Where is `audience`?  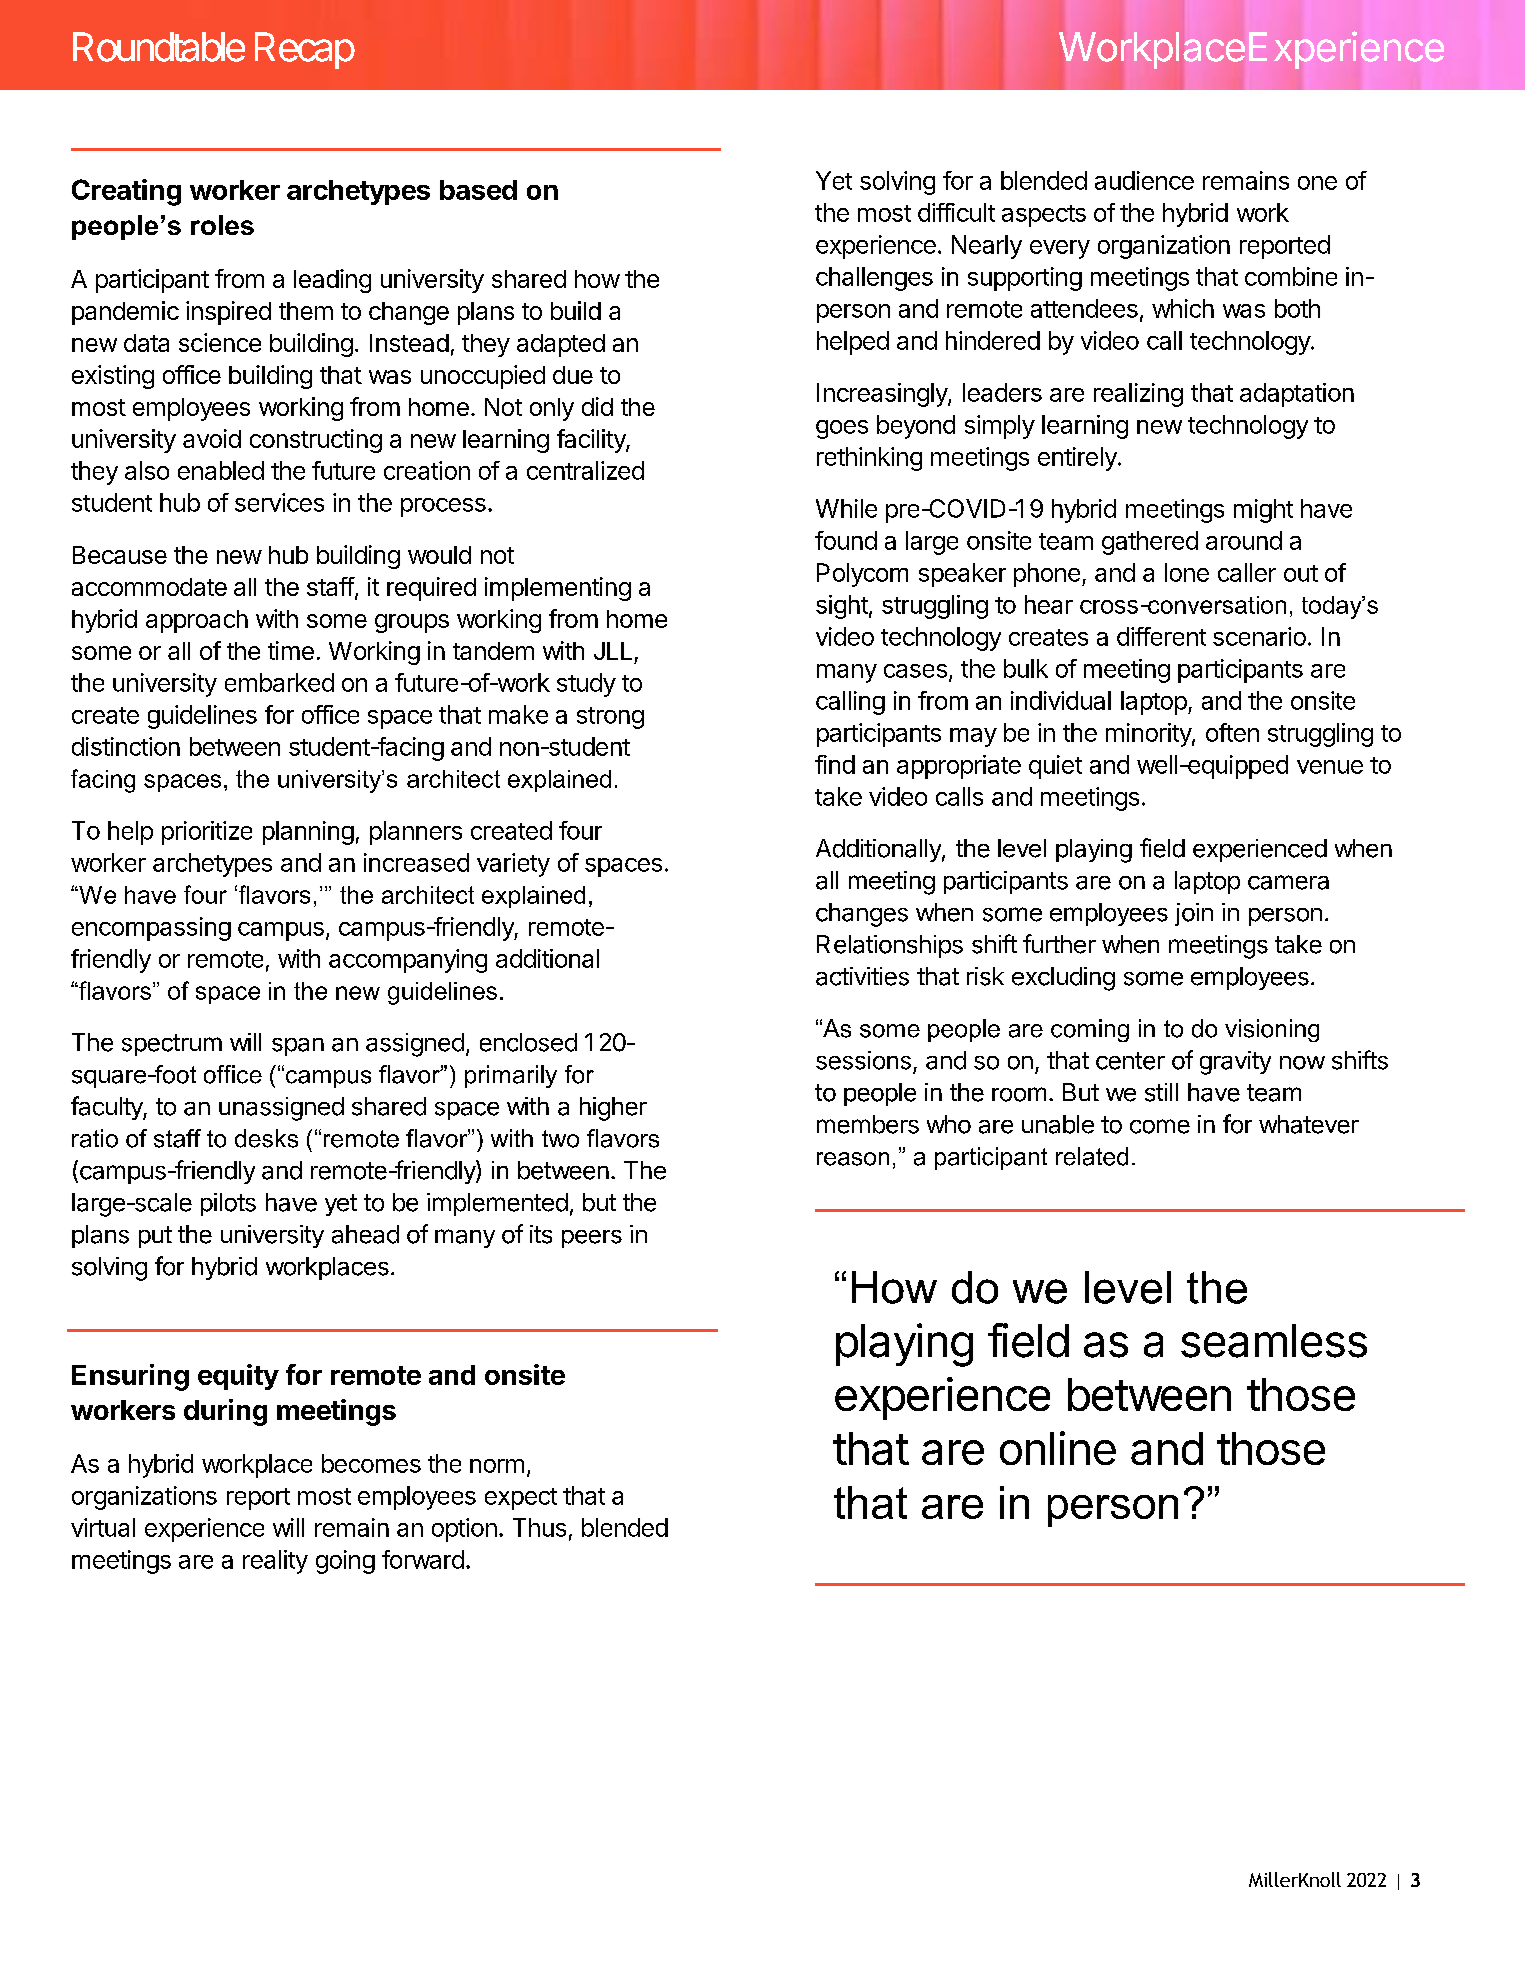 audience is located at coordinates (1144, 180).
